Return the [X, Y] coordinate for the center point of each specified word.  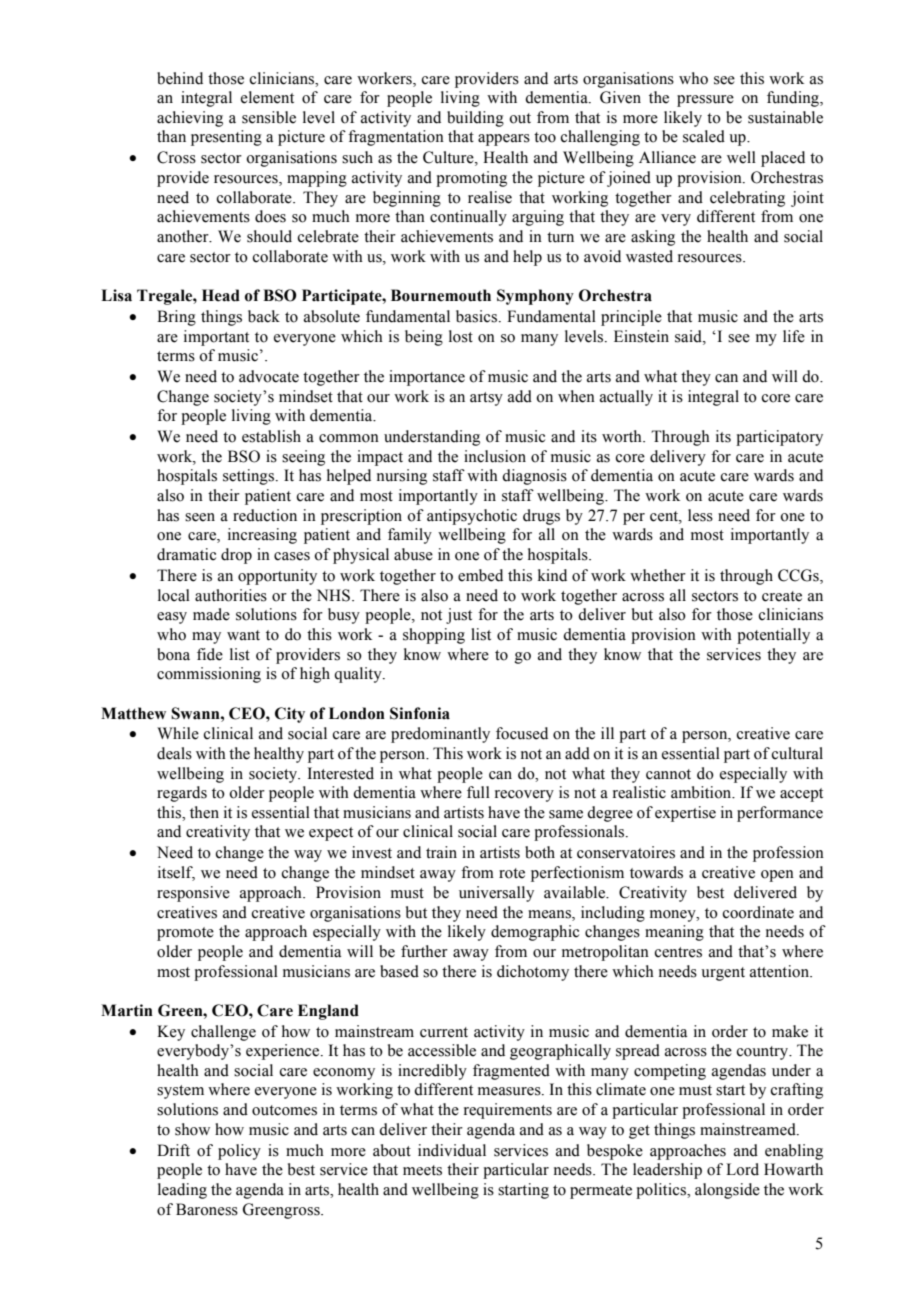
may [206, 638]
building [475, 119]
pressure [705, 101]
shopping [434, 636]
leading [182, 1191]
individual [452, 1150]
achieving [190, 119]
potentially [773, 636]
